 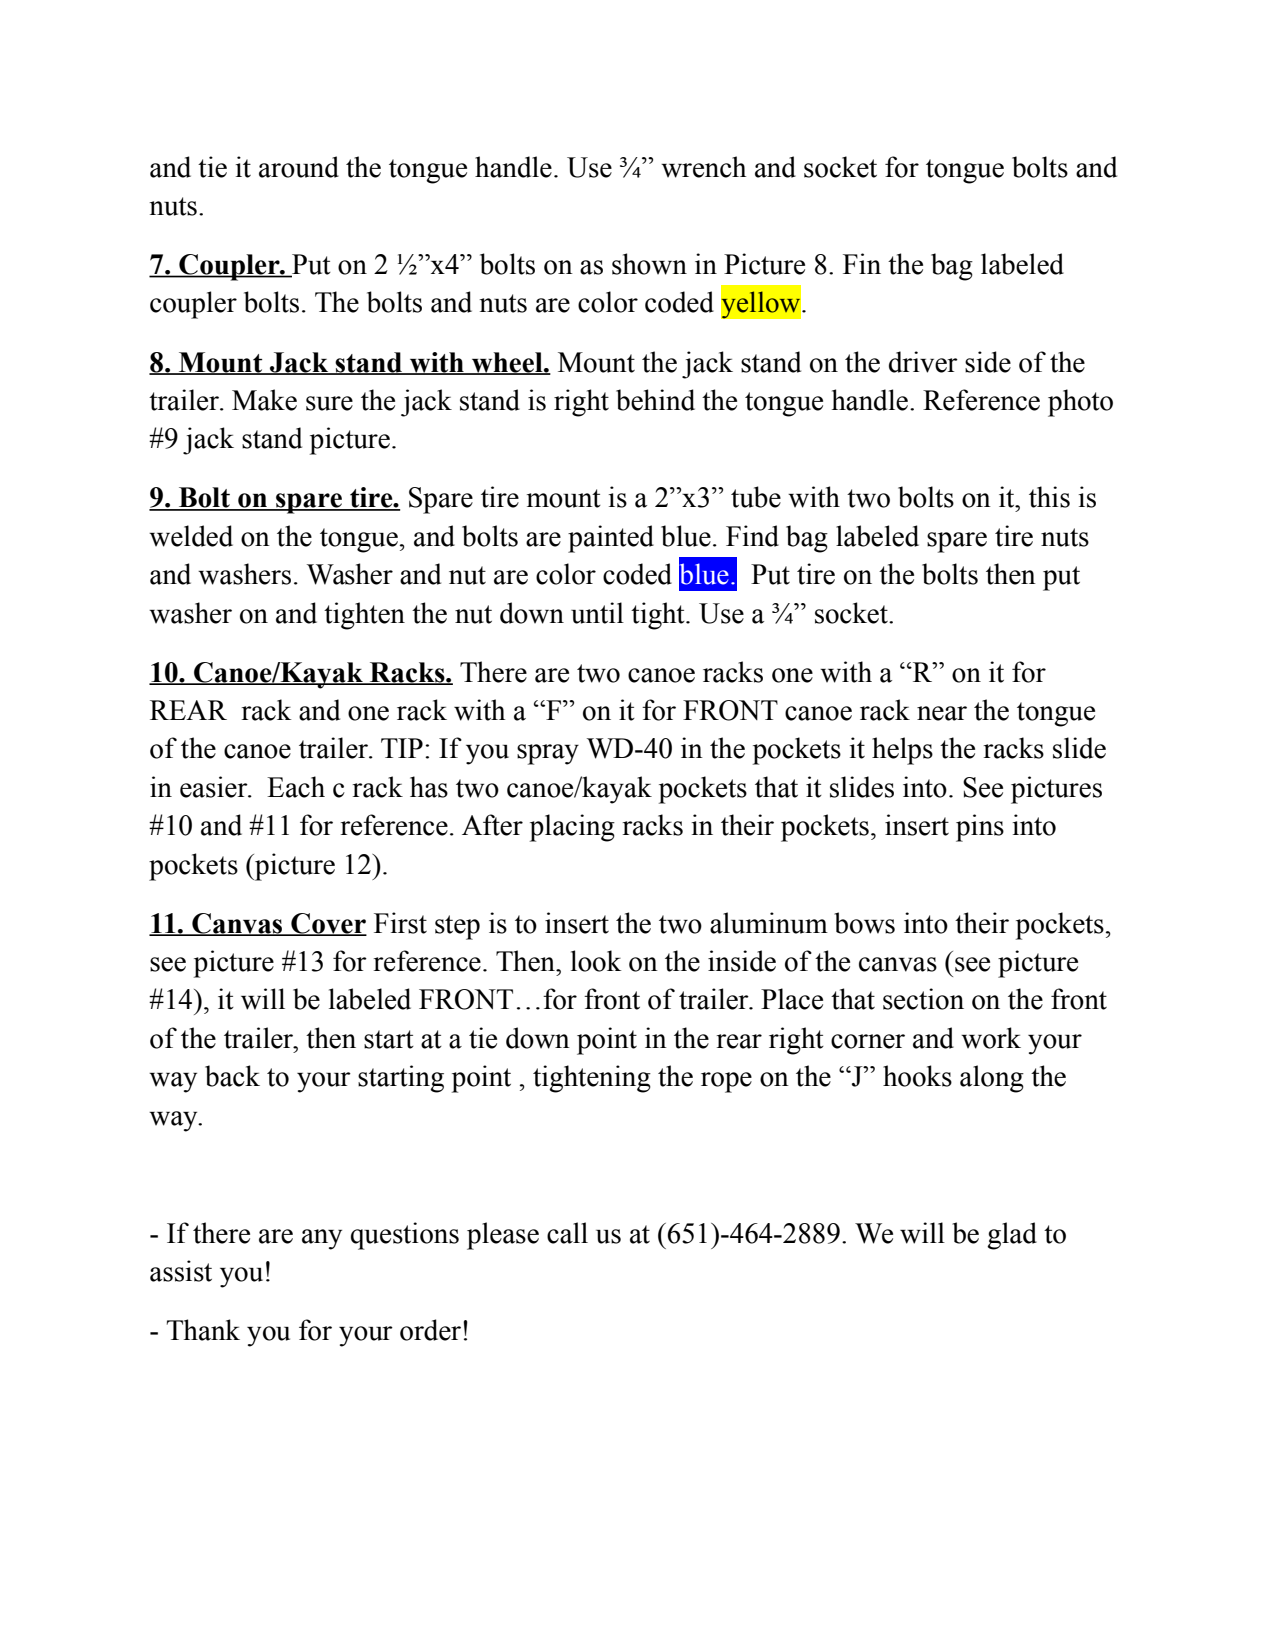 I want to click on near, so click(x=942, y=713).
